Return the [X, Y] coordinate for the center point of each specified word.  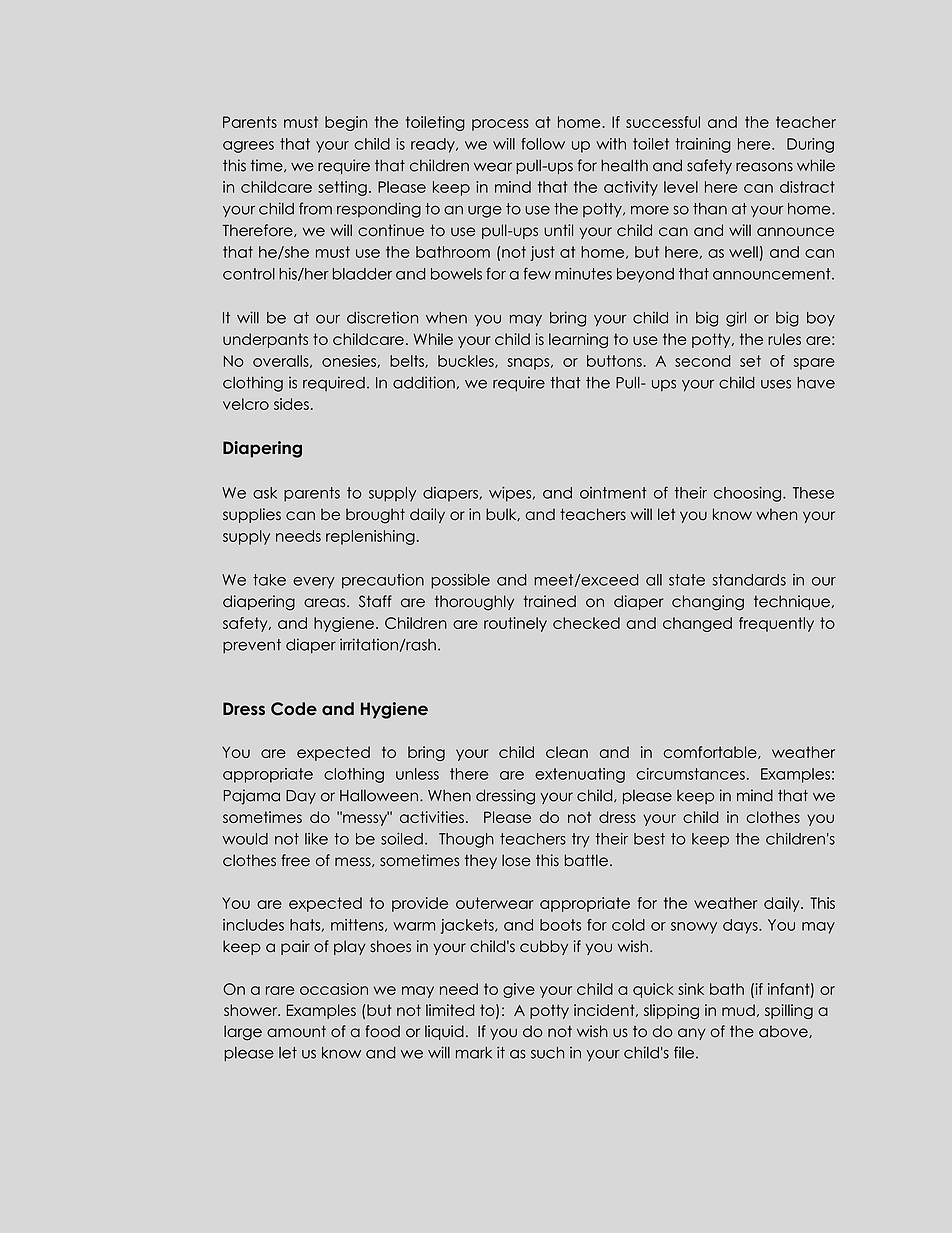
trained [549, 601]
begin [346, 123]
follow [543, 144]
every [314, 583]
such [547, 1053]
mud [738, 1010]
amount [296, 1031]
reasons [764, 167]
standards [749, 580]
